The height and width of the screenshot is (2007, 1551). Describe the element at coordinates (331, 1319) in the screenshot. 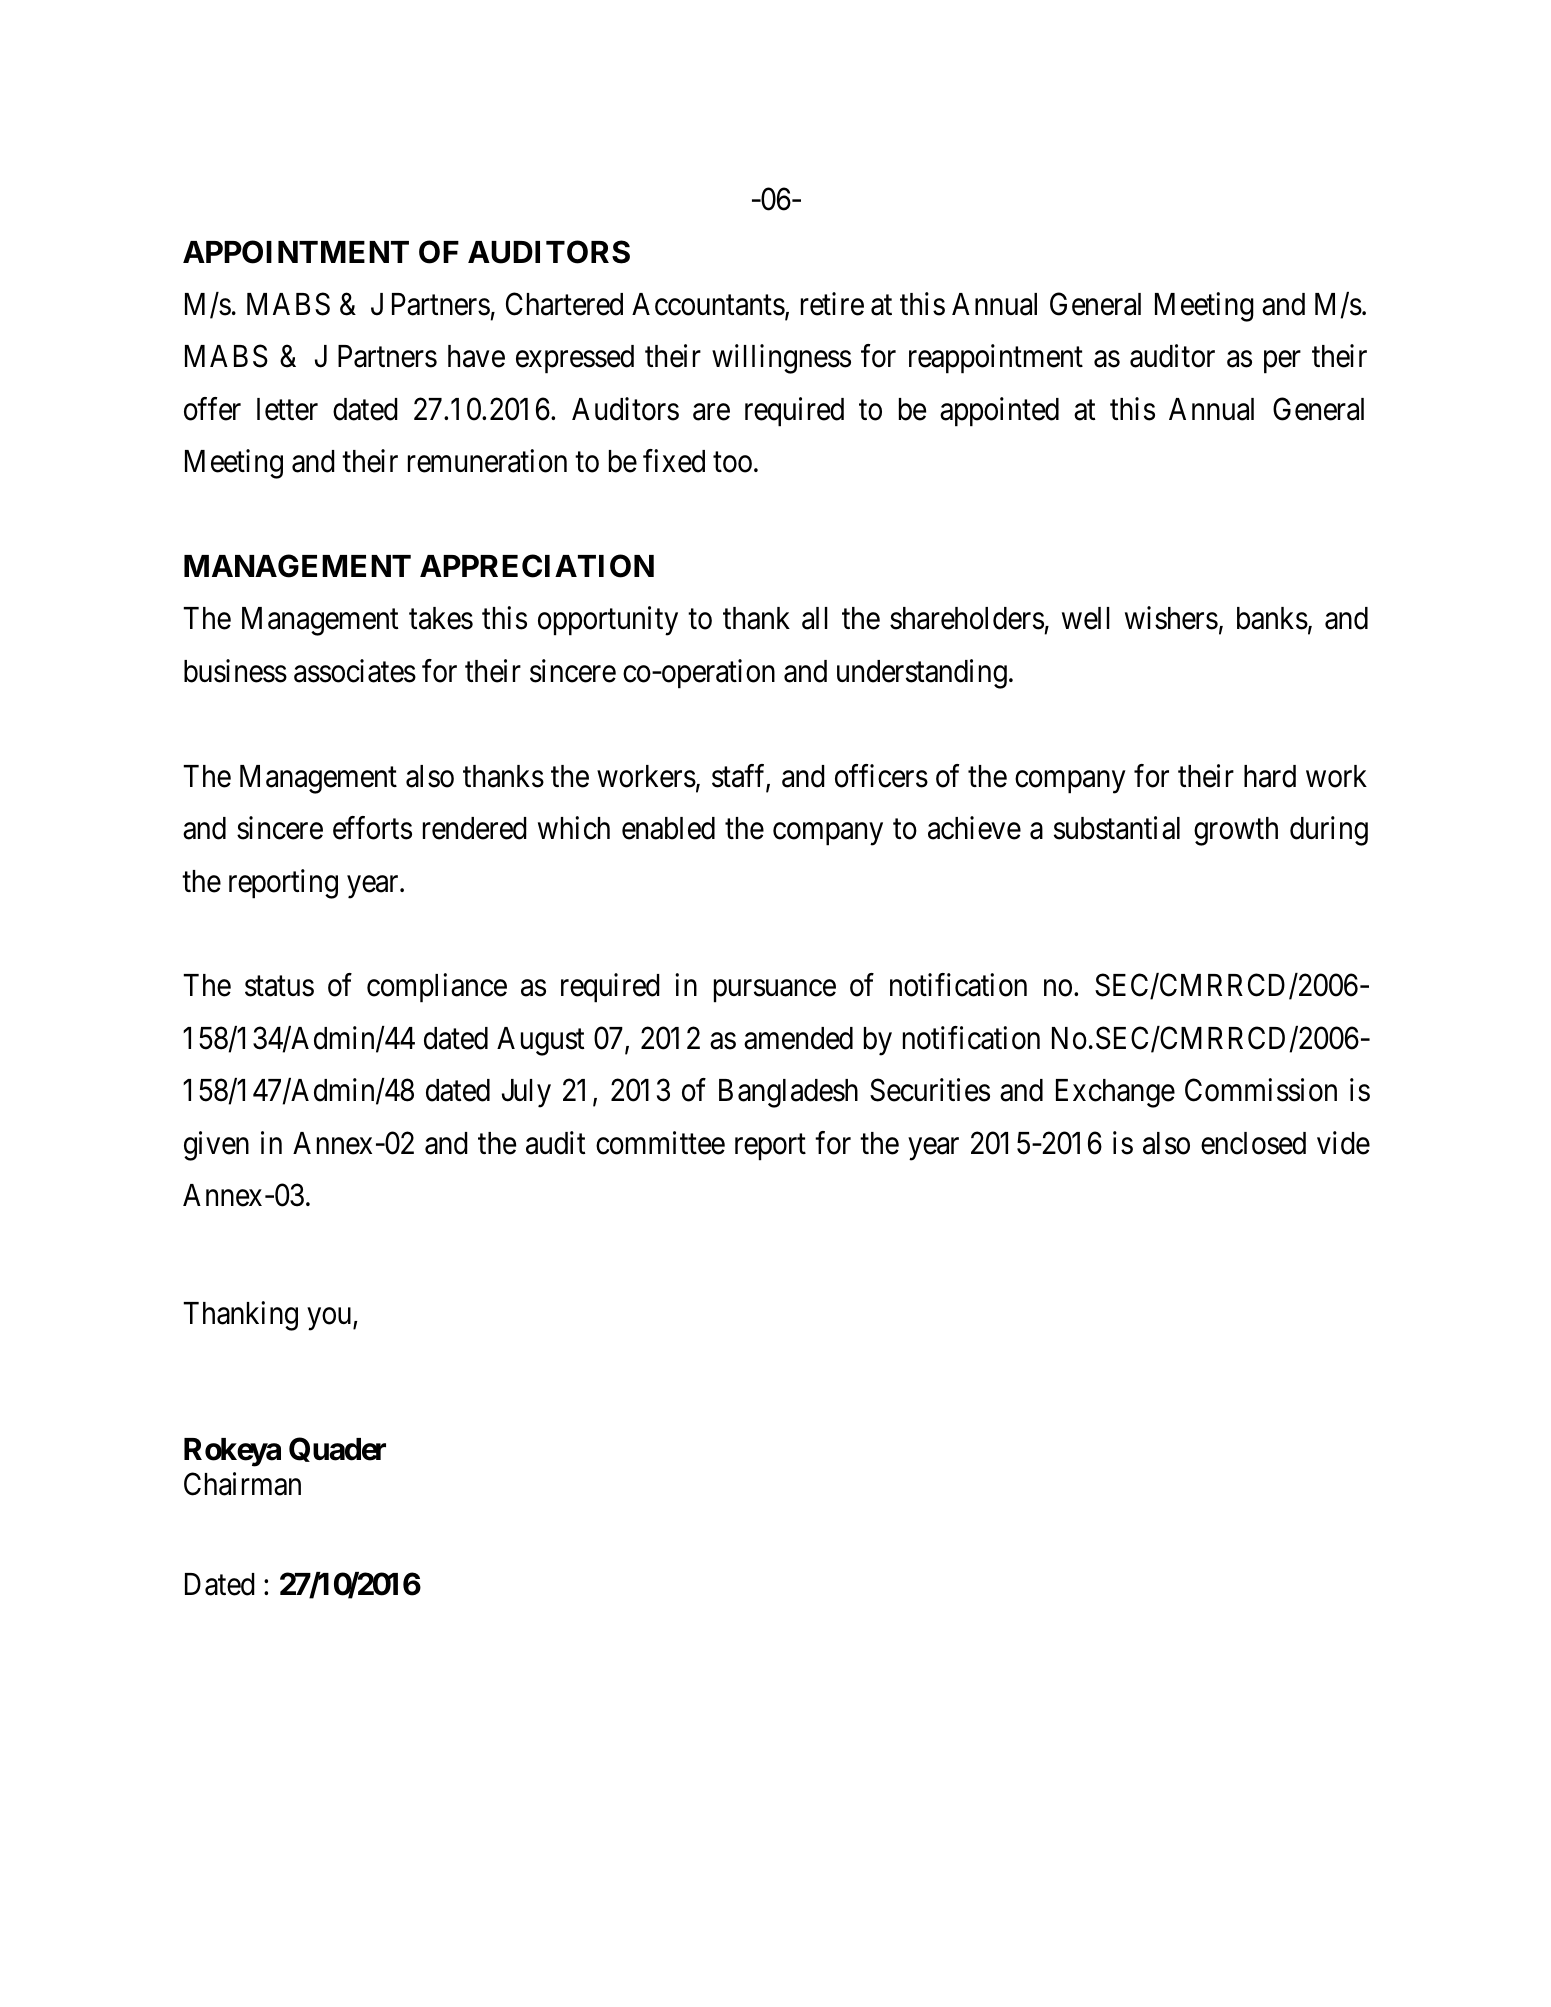

I see `you` at that location.
